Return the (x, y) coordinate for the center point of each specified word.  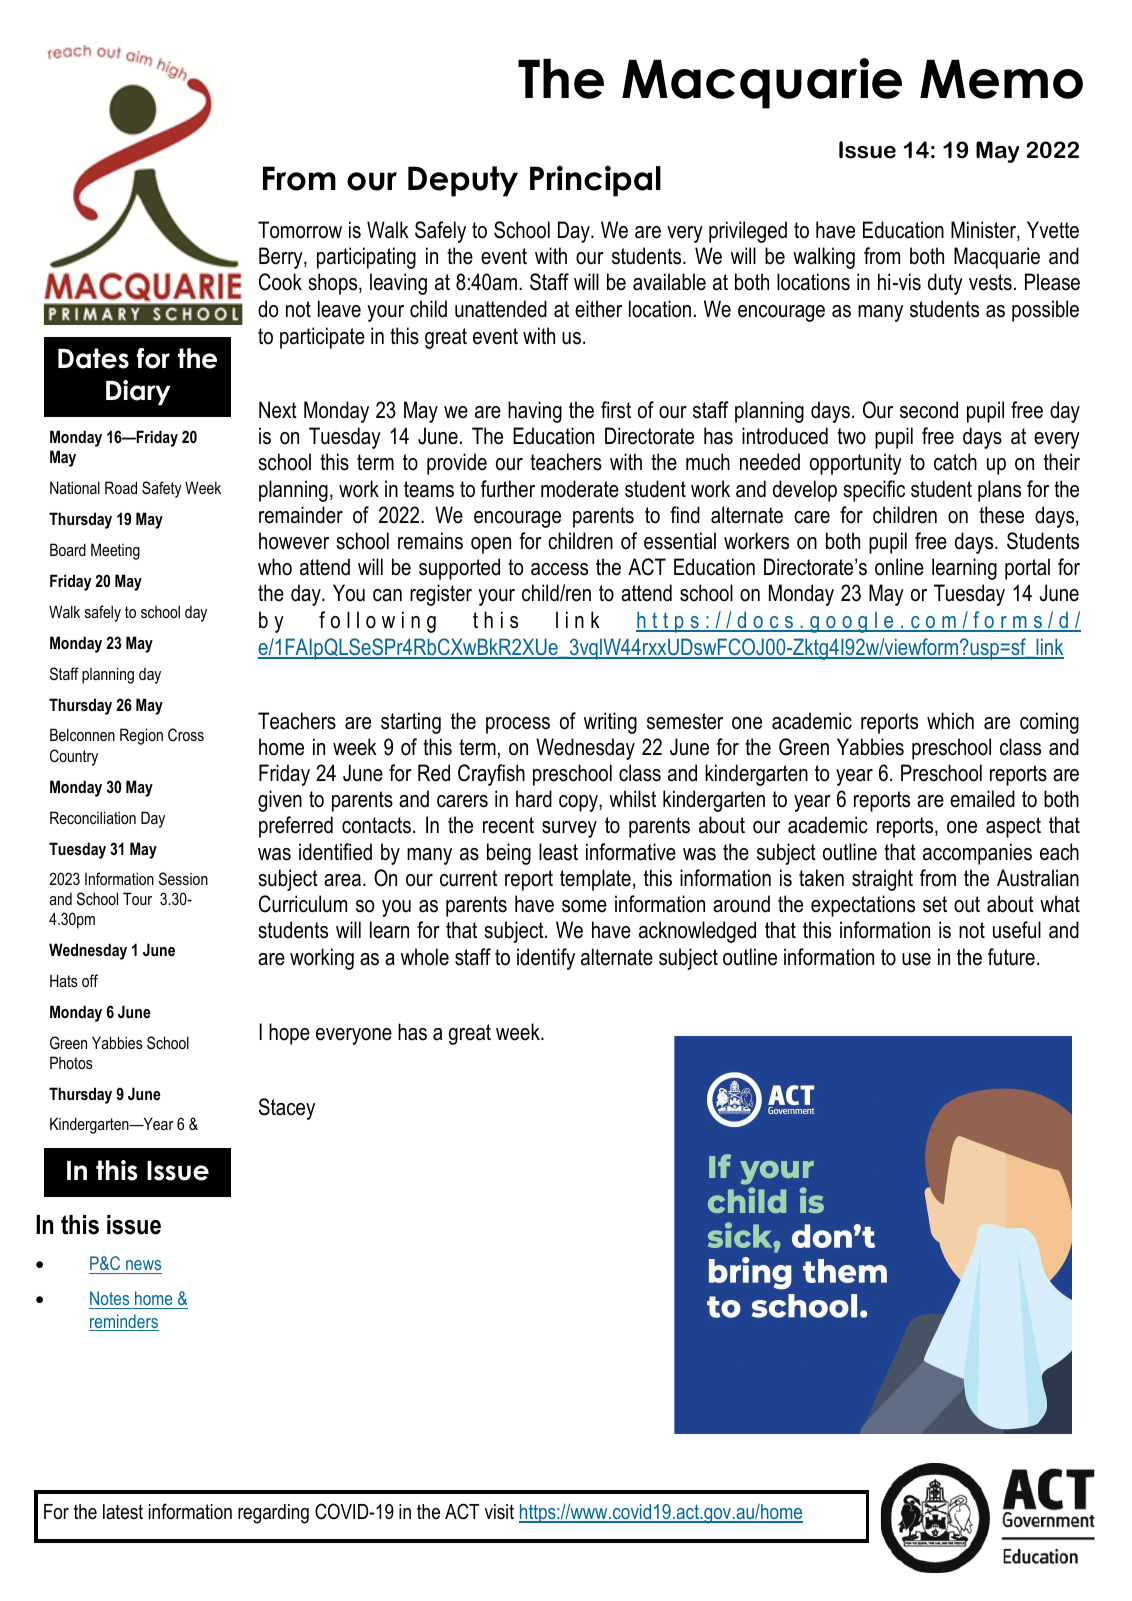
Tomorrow (300, 230)
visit (499, 1511)
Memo (1001, 79)
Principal (595, 181)
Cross (186, 734)
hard (534, 799)
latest (123, 1512)
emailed (982, 799)
